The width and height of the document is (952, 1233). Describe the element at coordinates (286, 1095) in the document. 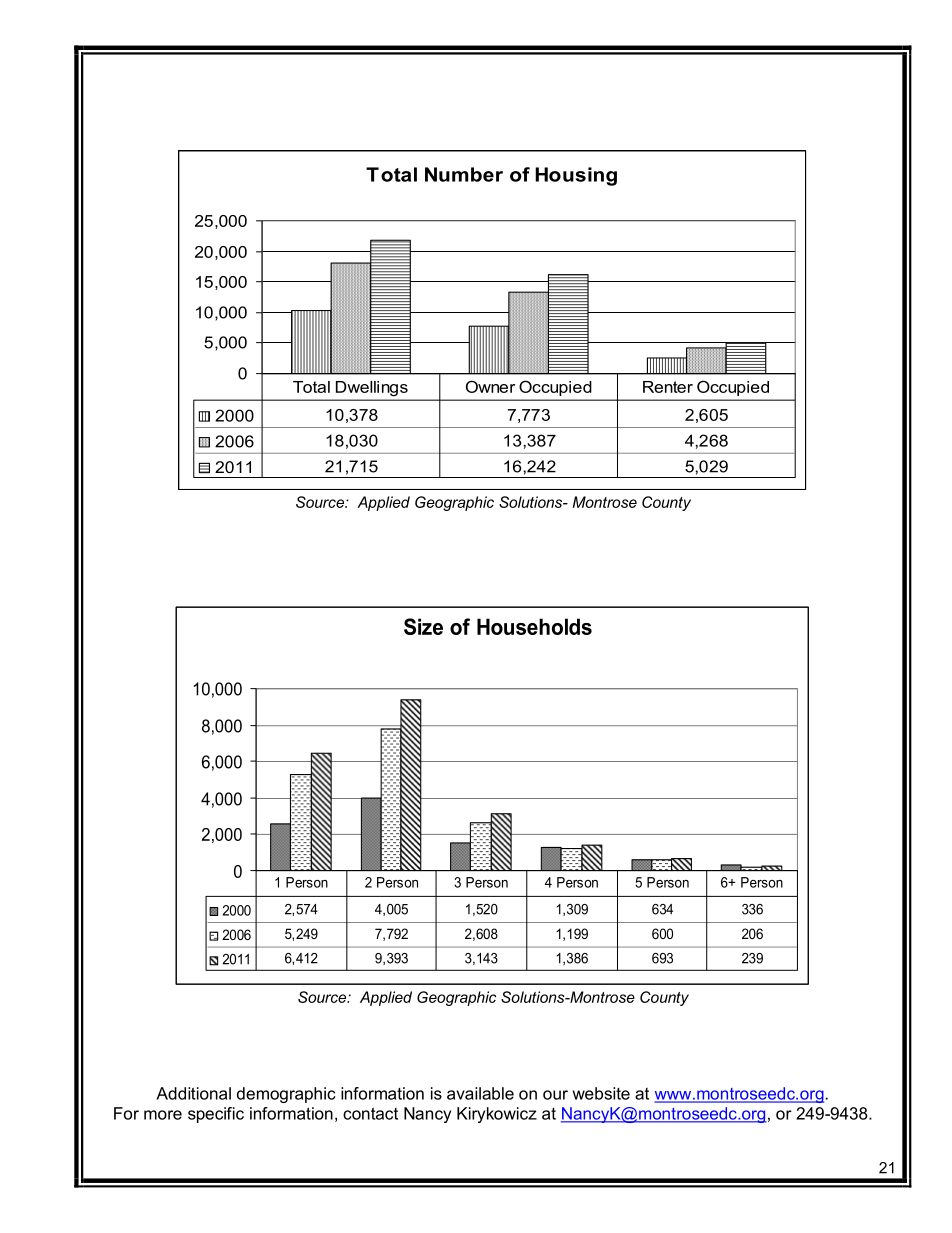

I see `demographic` at that location.
